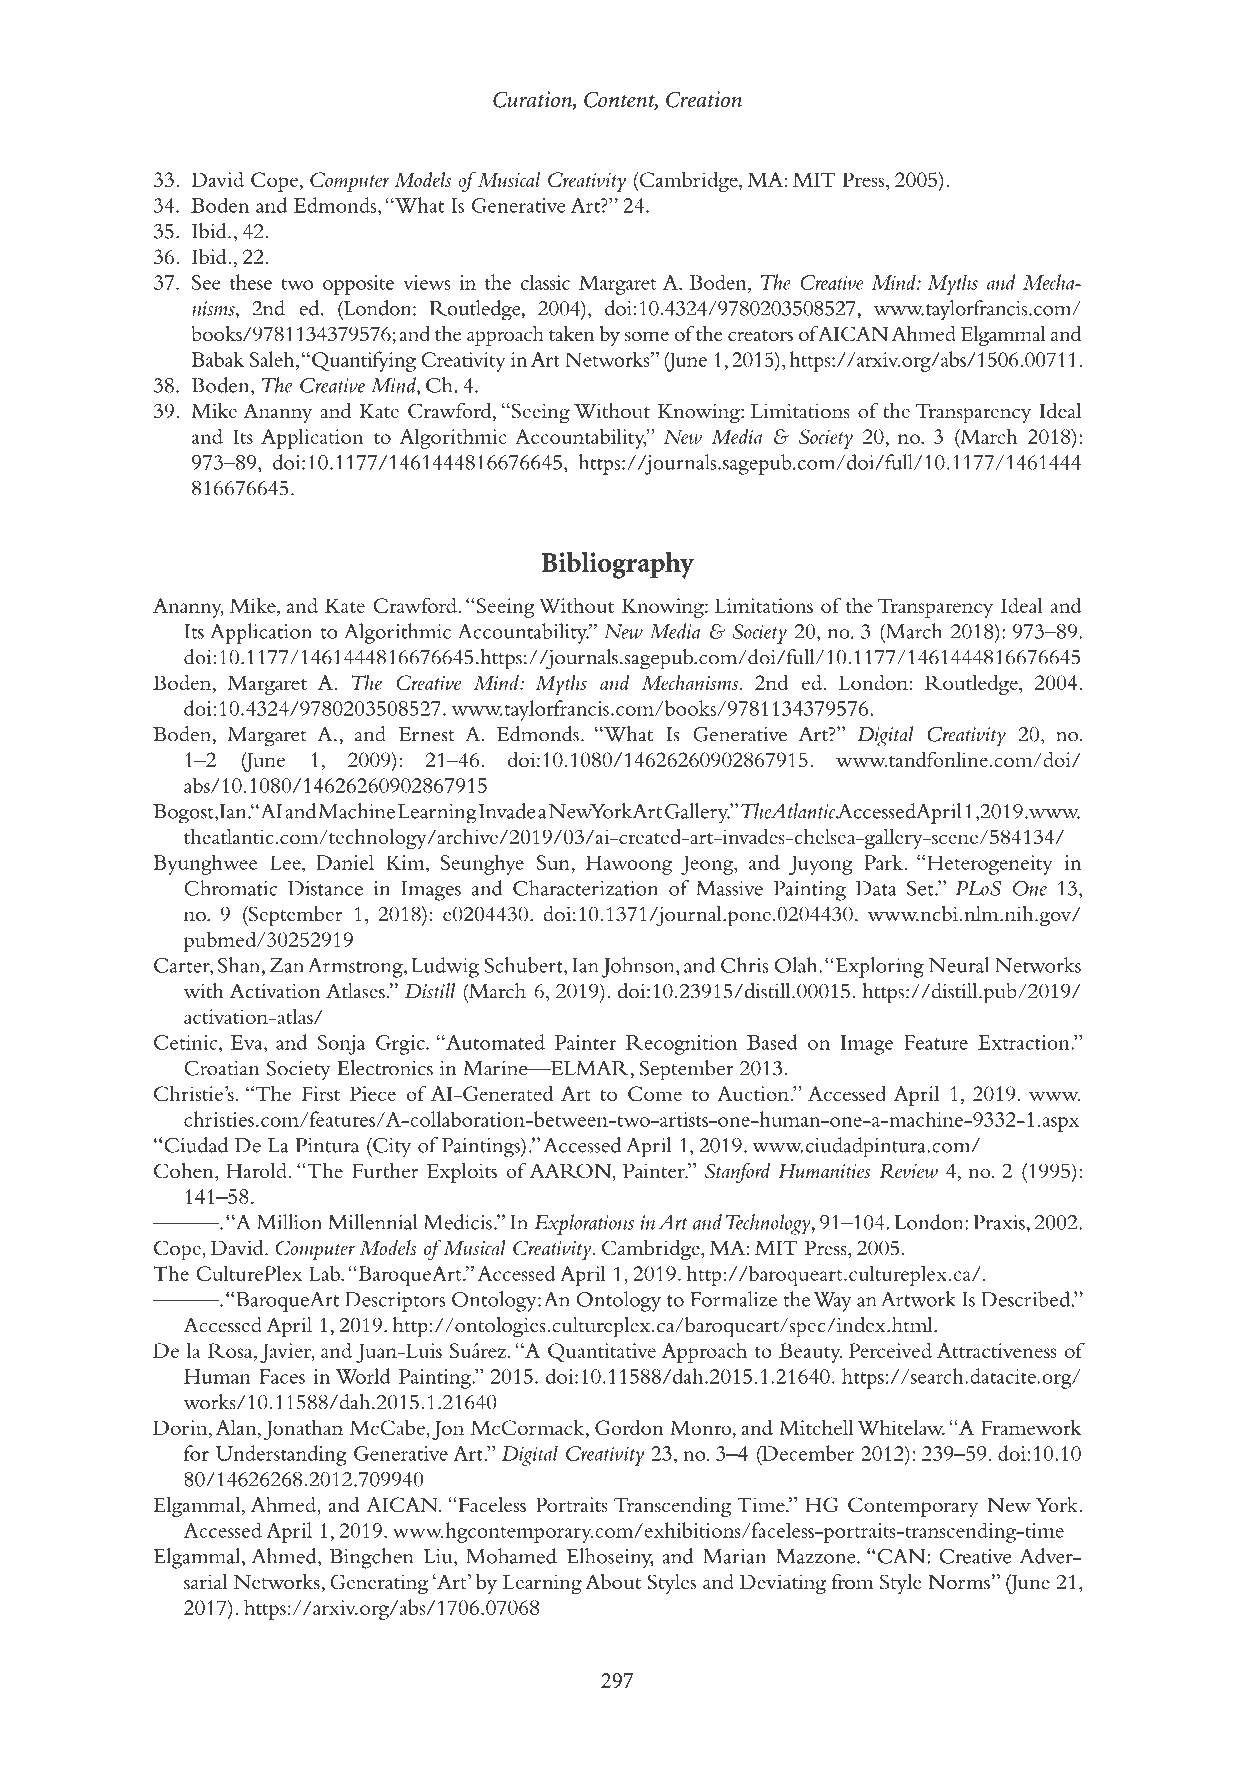 The width and height of the screenshot is (1239, 1778). I want to click on some, so click(647, 336).
